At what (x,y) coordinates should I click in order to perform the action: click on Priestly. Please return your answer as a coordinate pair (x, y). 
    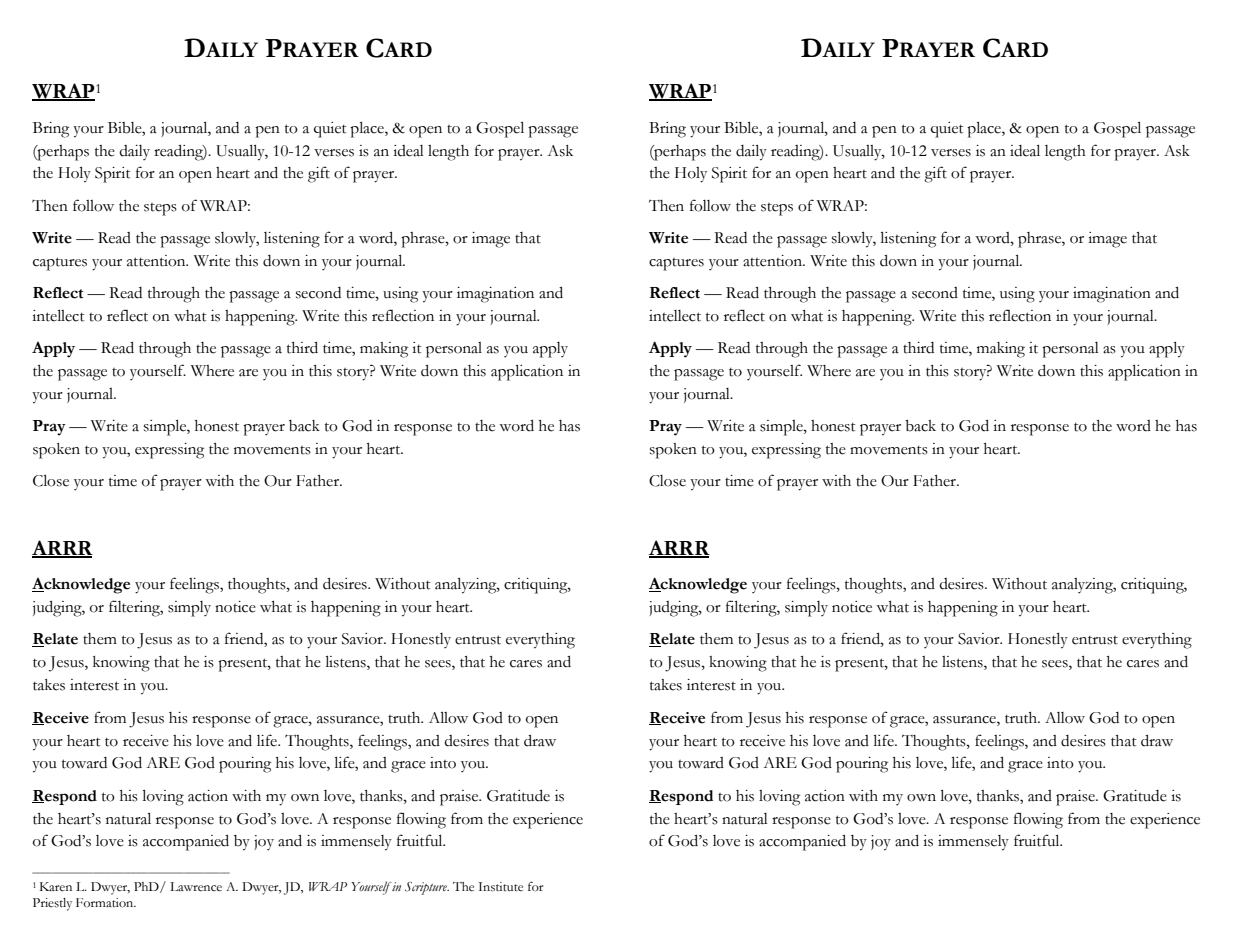
    Looking at the image, I should click on (52, 904).
